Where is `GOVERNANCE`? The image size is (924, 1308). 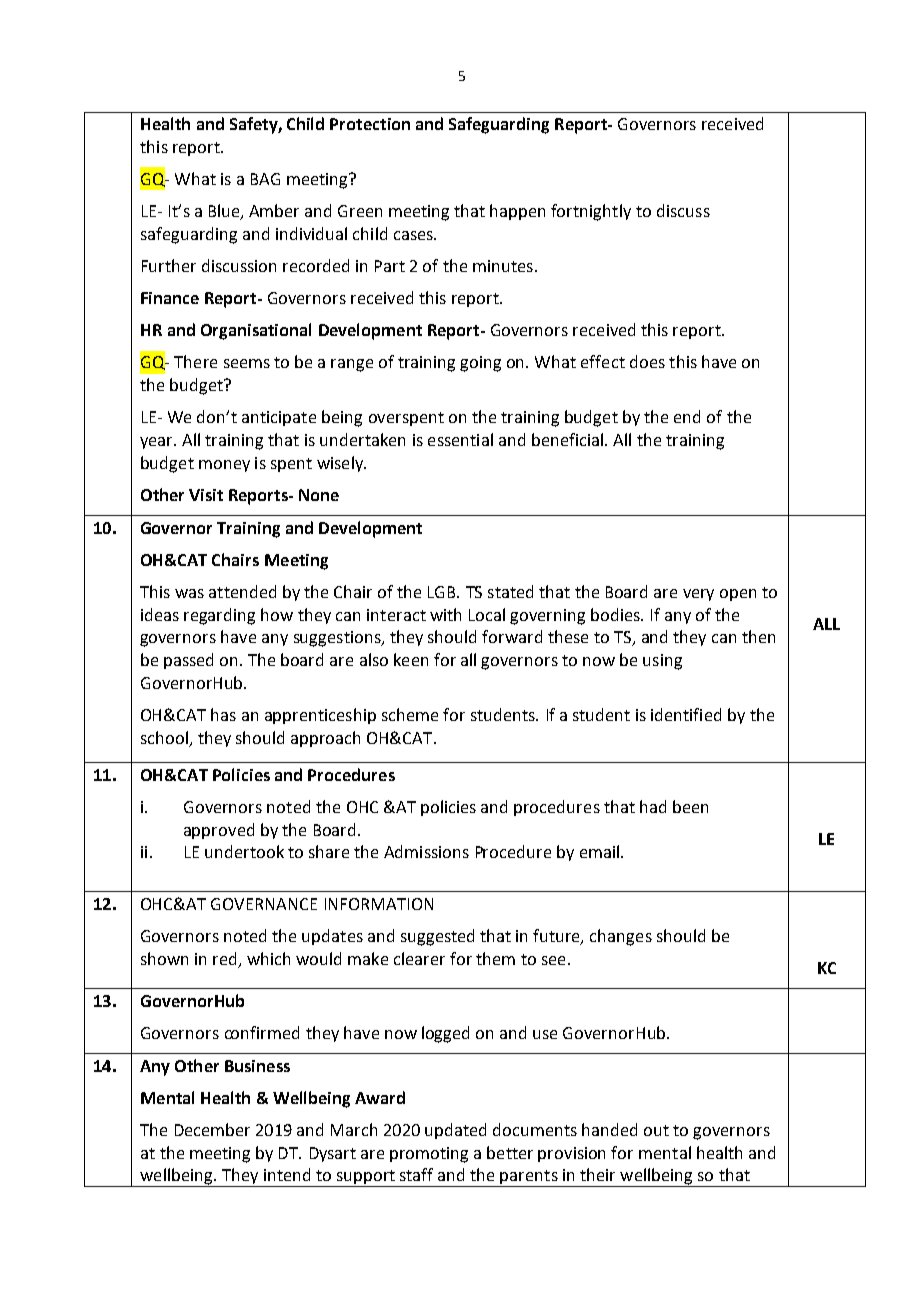 GOVERNANCE is located at coordinates (264, 904).
